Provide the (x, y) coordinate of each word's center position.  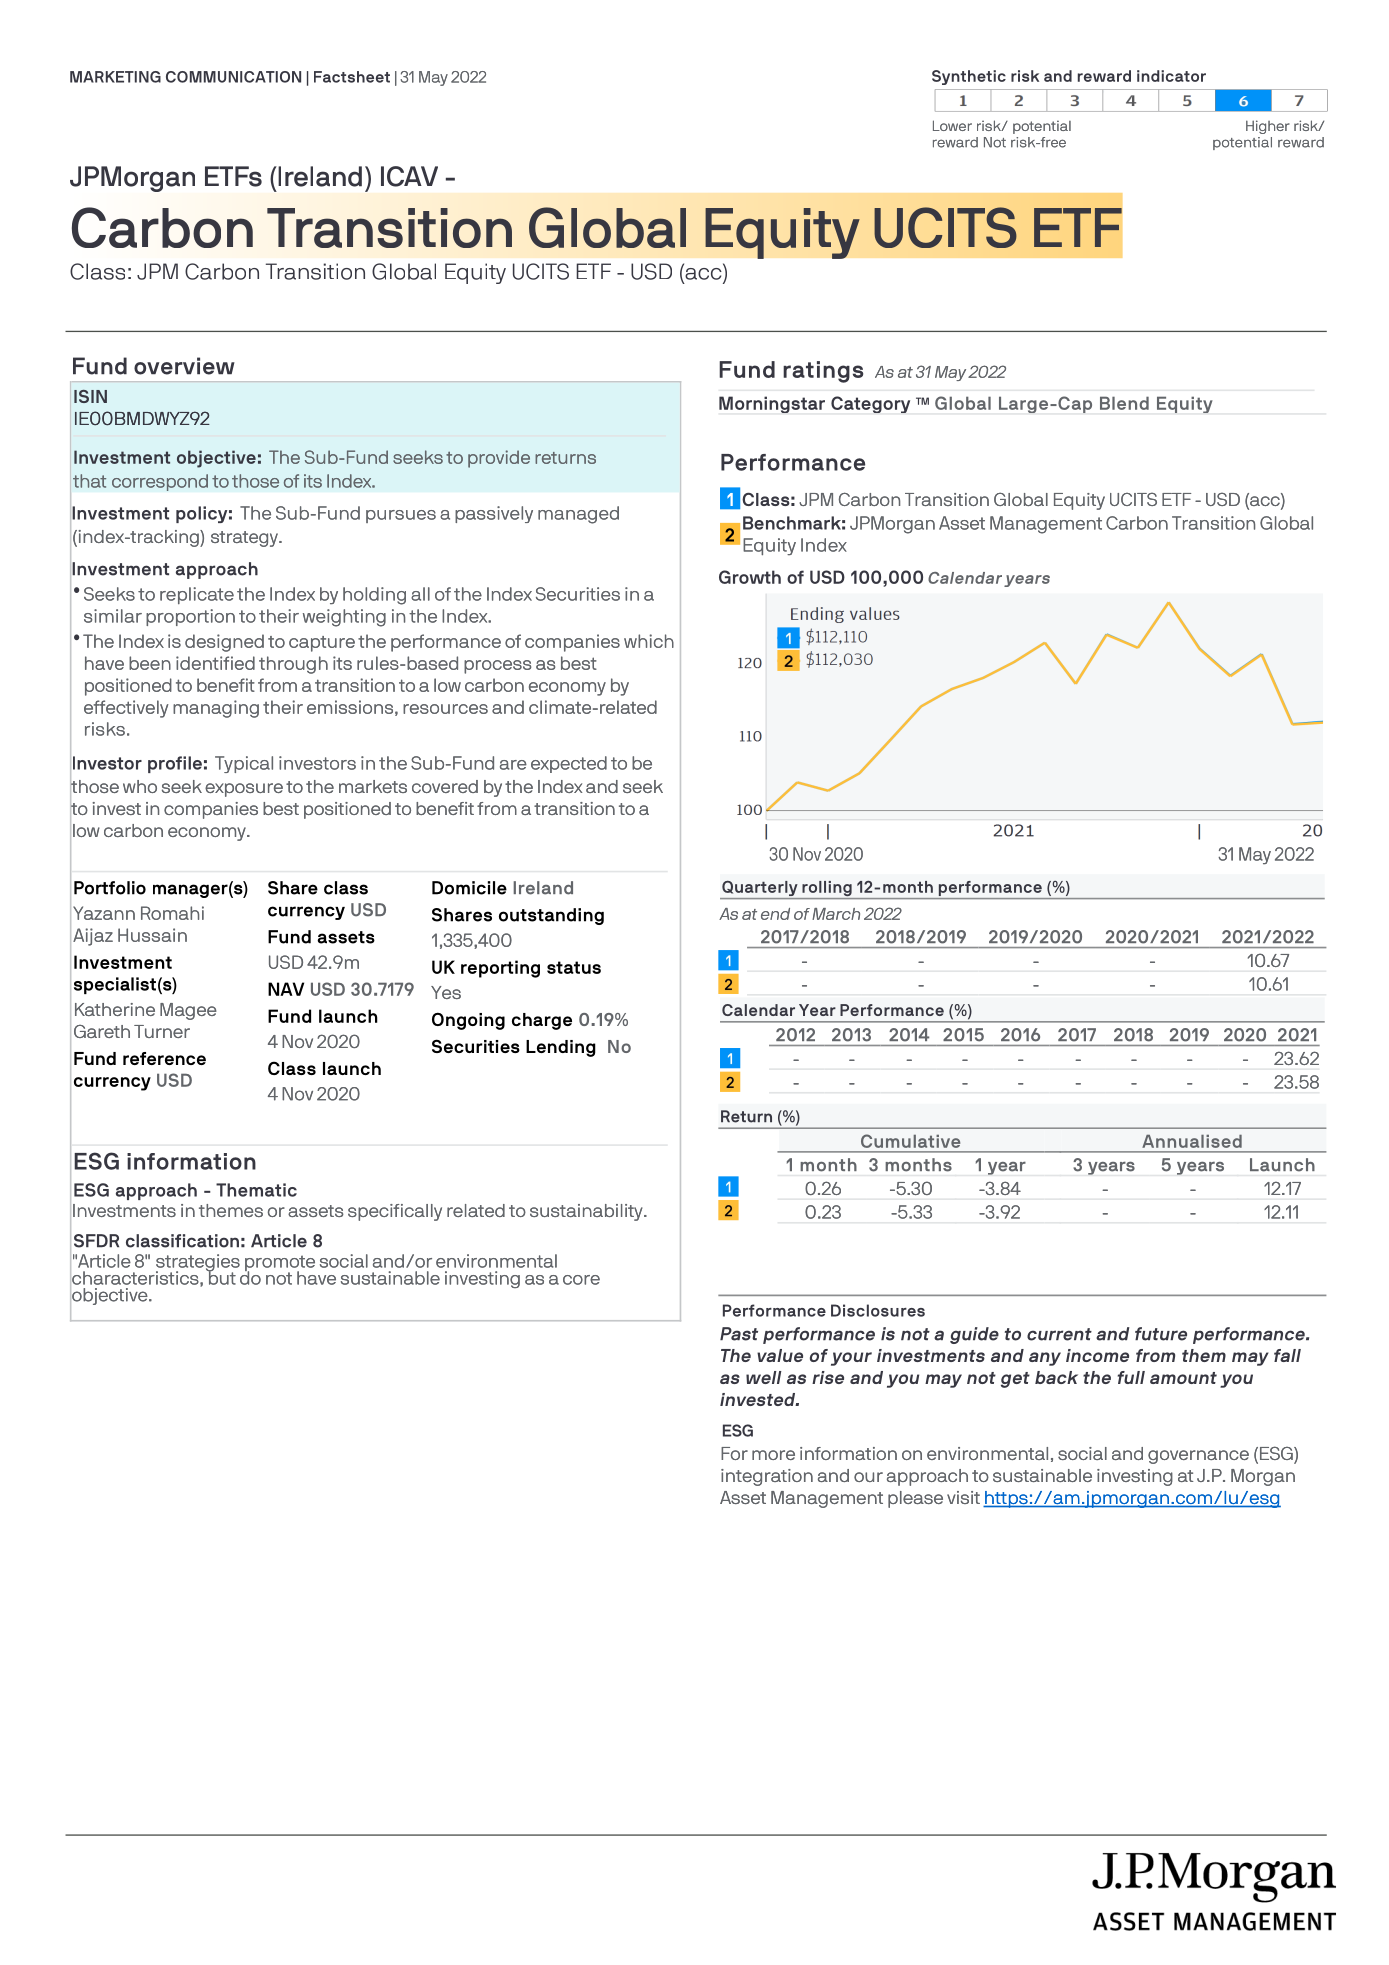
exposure (244, 790)
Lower (952, 125)
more (773, 1455)
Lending (561, 1048)
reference (164, 1058)
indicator (1171, 76)
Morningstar (772, 404)
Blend (1124, 403)
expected (569, 764)
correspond (160, 482)
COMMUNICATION (233, 77)
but (221, 1277)
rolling (827, 890)
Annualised (1192, 1141)
